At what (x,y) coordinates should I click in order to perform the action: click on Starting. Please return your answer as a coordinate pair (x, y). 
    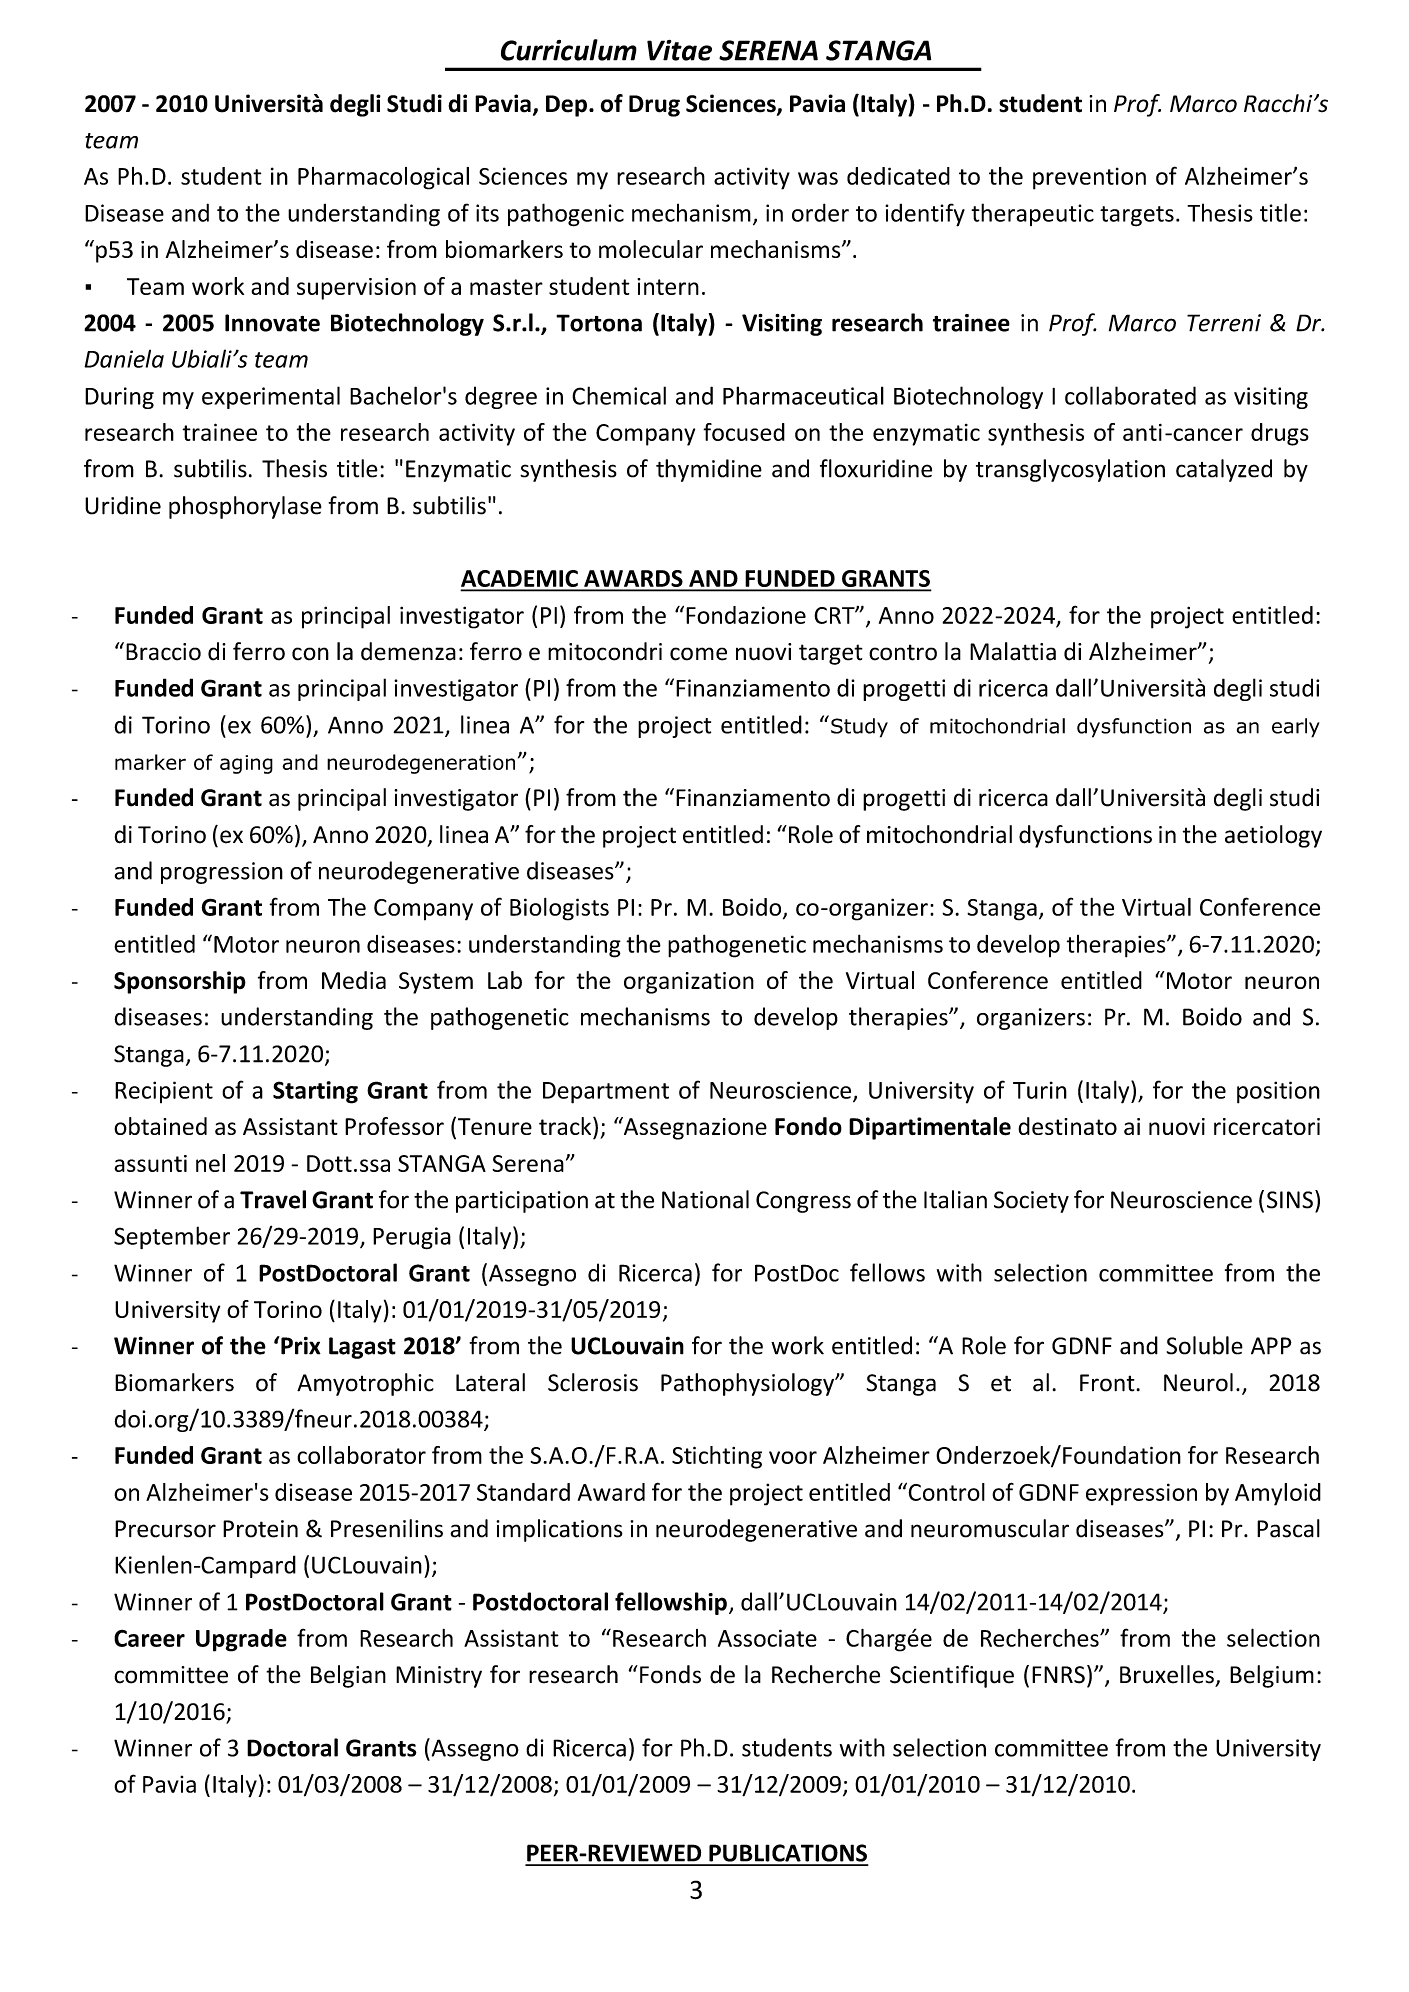
    Looking at the image, I should click on (315, 1092).
